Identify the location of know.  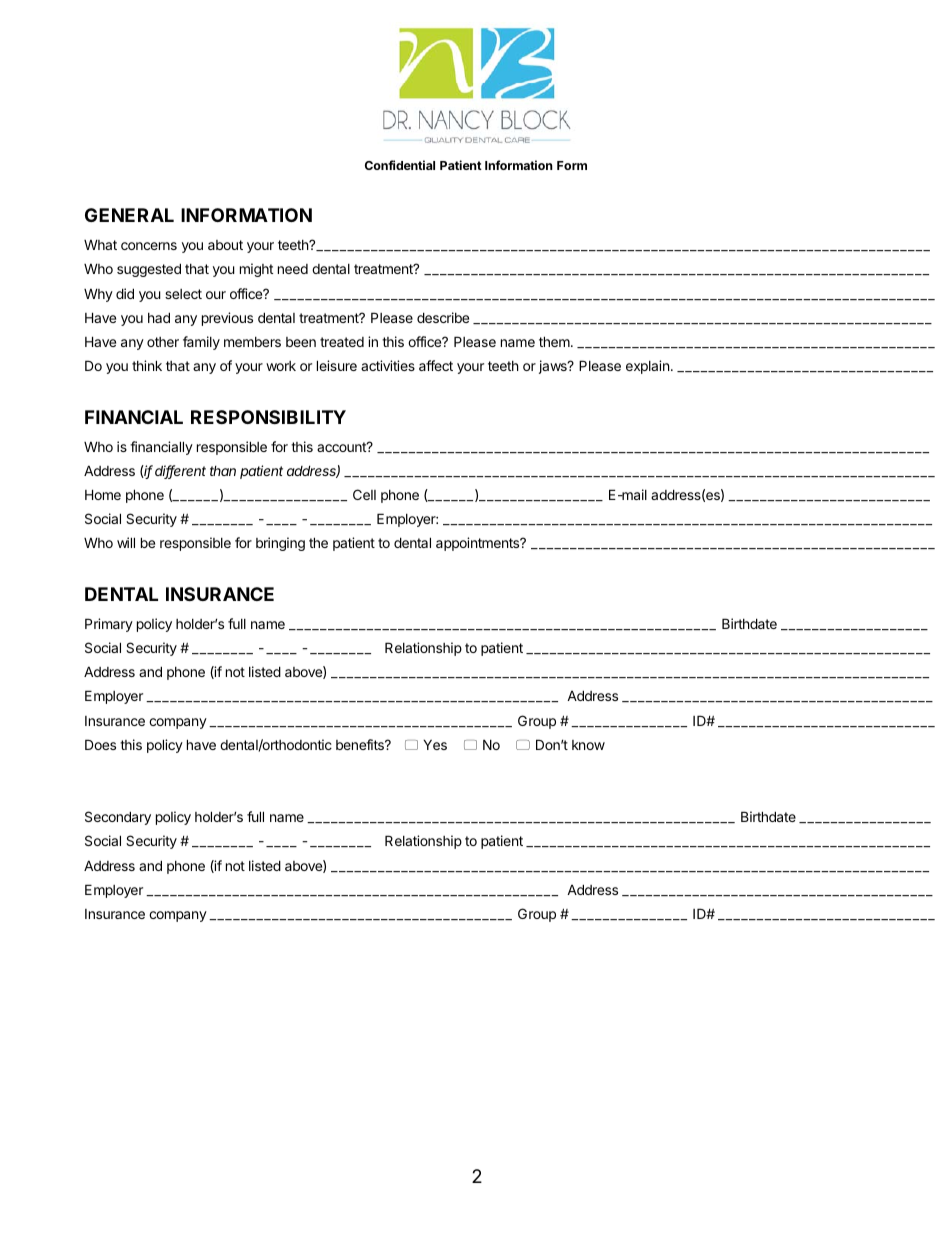
(588, 745).
